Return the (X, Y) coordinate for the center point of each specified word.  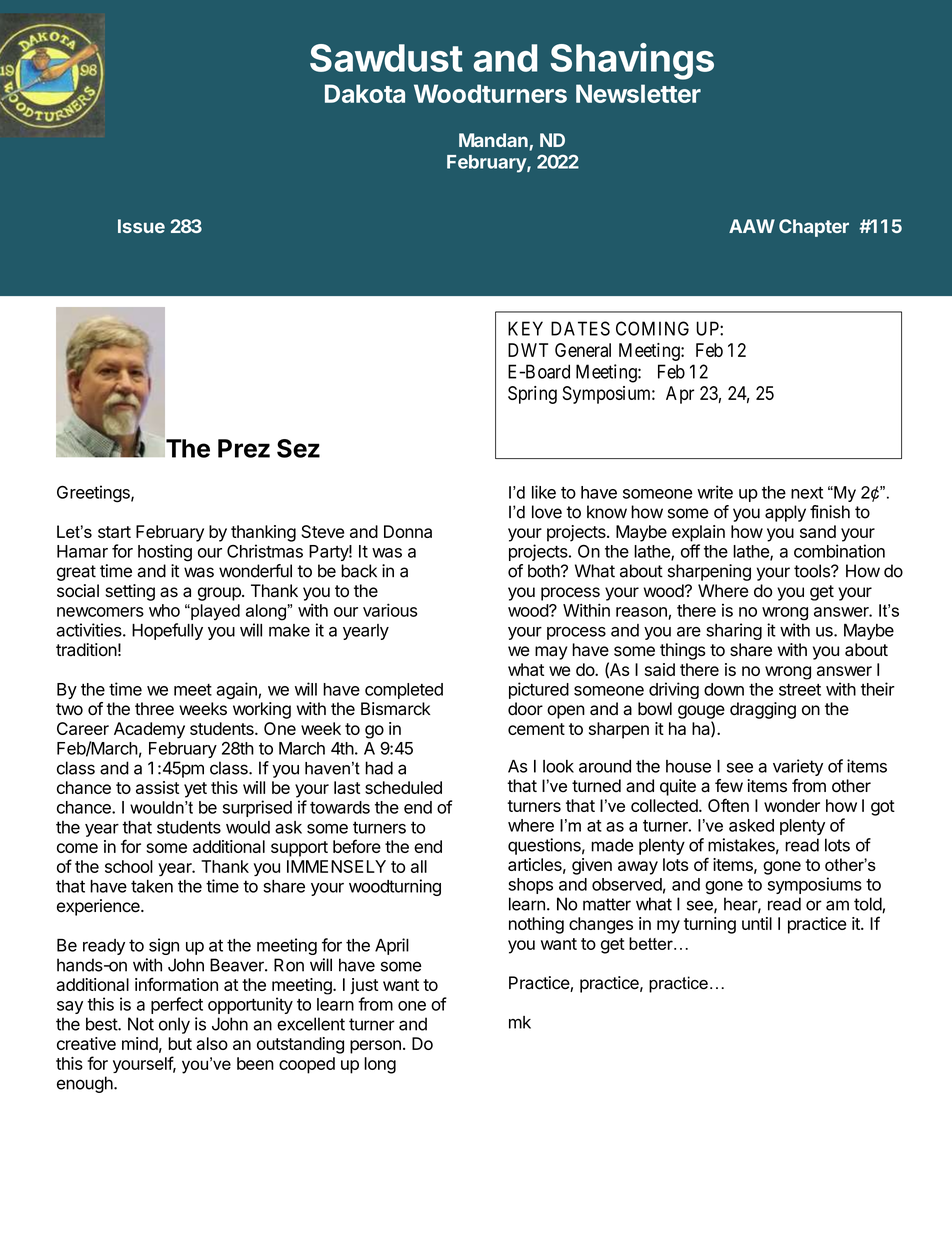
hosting (165, 553)
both (544, 571)
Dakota (365, 93)
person (375, 1047)
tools (813, 571)
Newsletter (638, 93)
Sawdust (386, 58)
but (180, 1043)
